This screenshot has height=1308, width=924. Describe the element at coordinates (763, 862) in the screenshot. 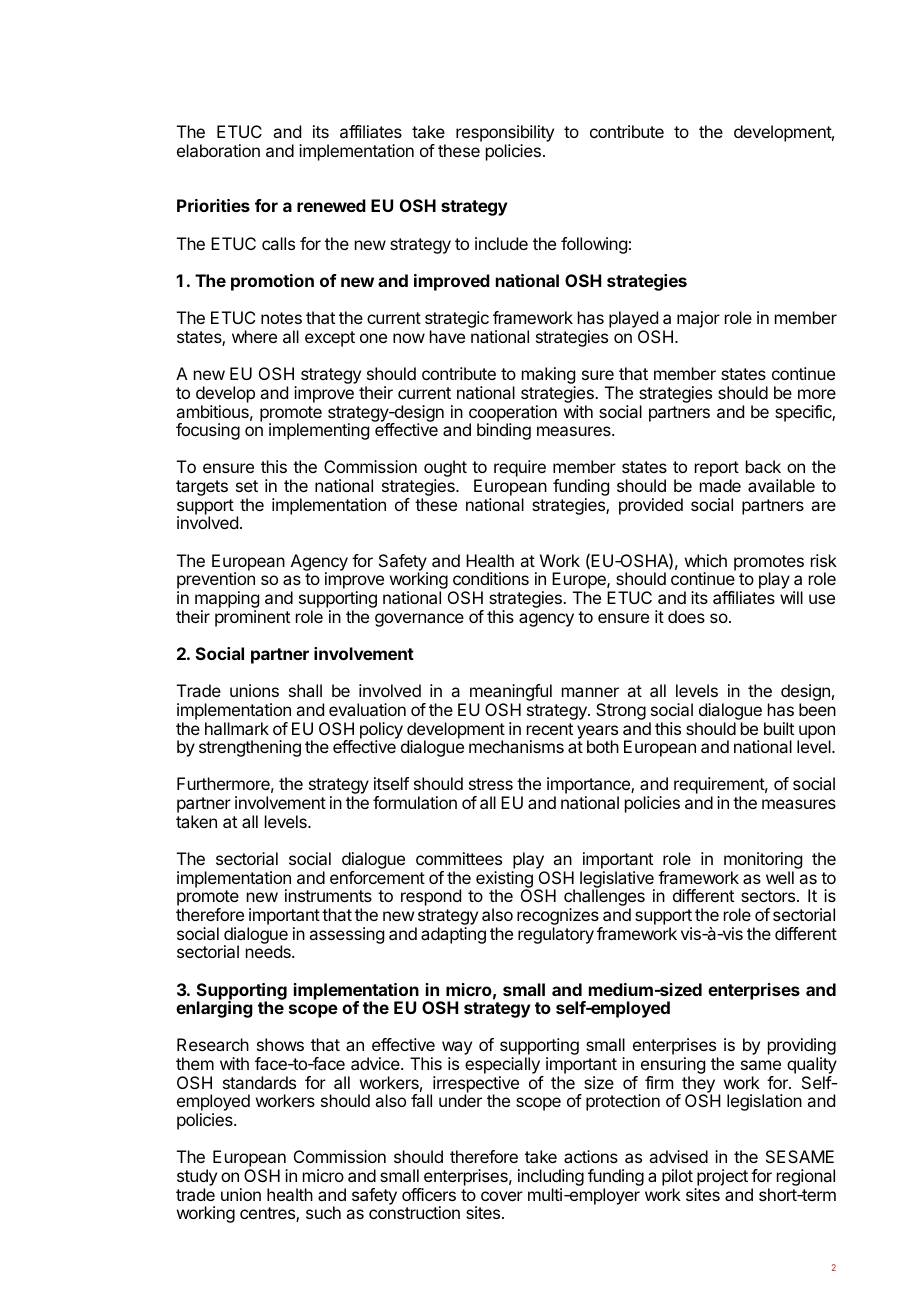

I see `monitoring` at that location.
